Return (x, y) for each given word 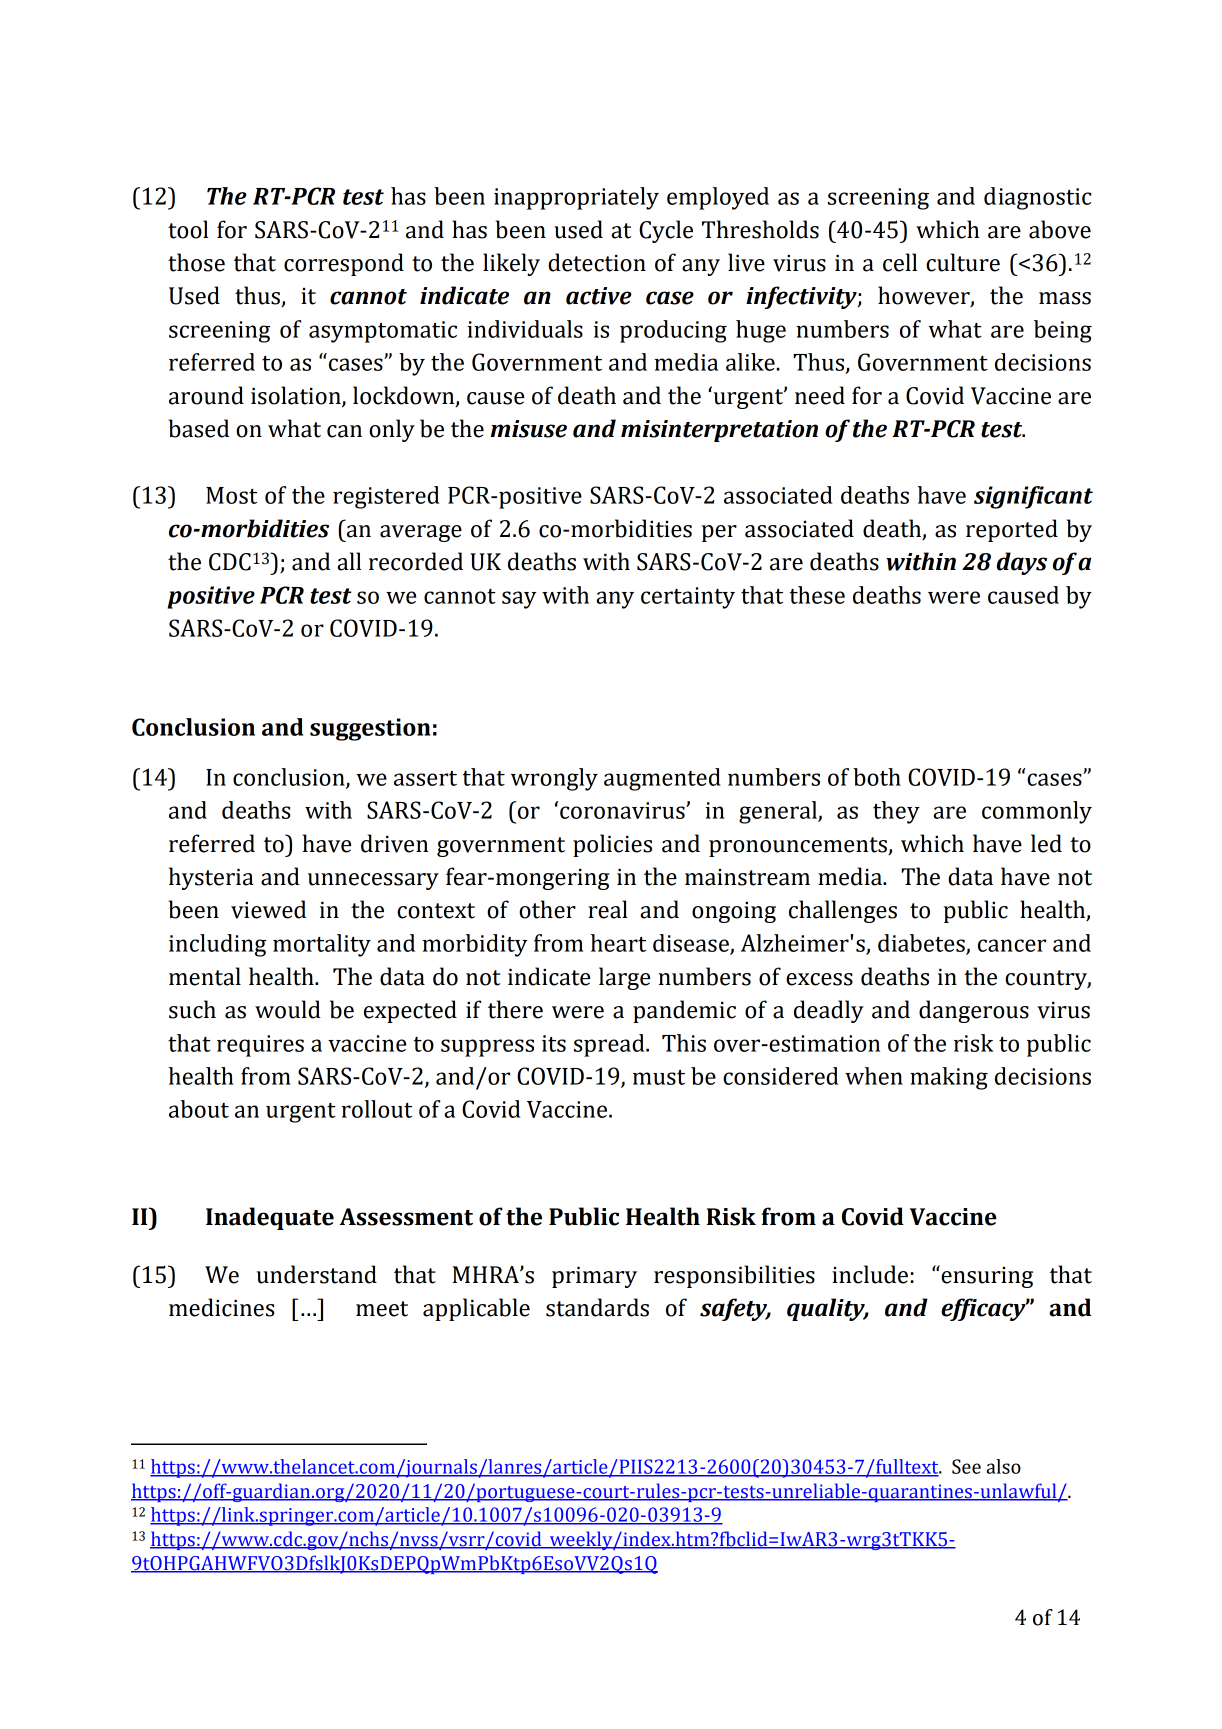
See (966, 1466)
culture (963, 262)
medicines (221, 1307)
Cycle (666, 231)
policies (612, 845)
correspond (344, 264)
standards (597, 1307)
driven (394, 843)
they (896, 812)
